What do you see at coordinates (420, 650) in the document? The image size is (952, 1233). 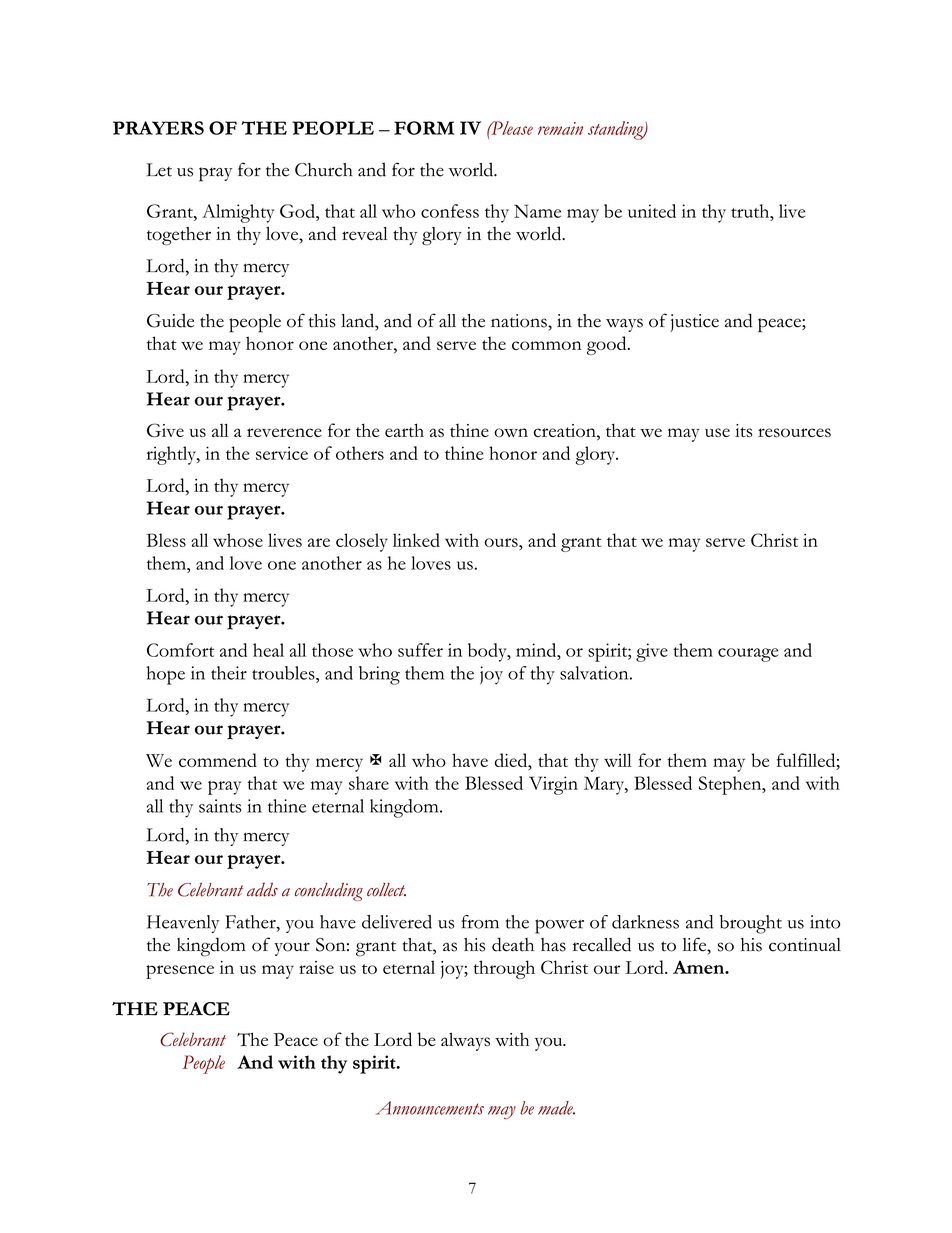 I see `suffer` at bounding box center [420, 650].
